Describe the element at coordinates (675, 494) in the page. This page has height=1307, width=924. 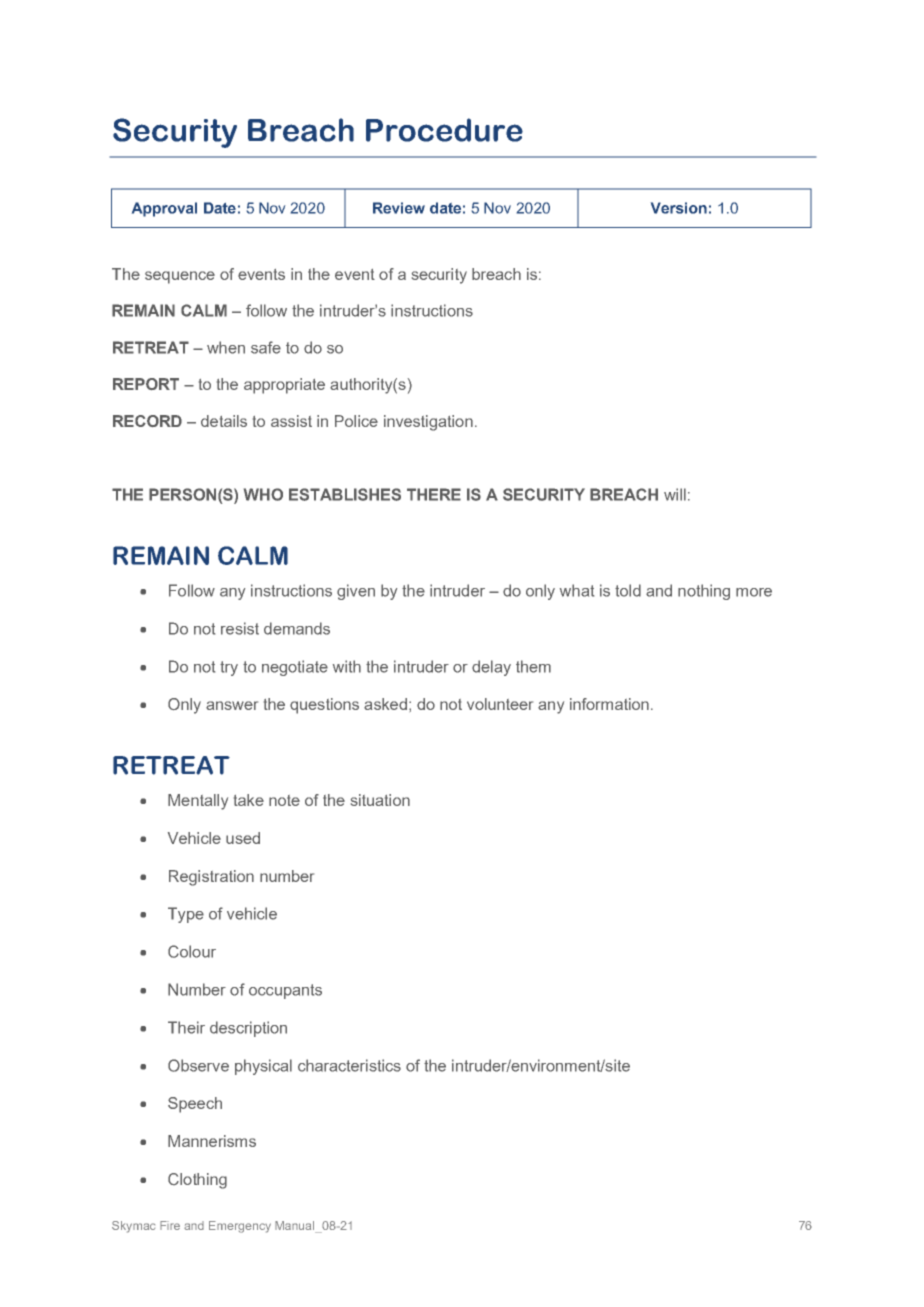
I see `will` at that location.
